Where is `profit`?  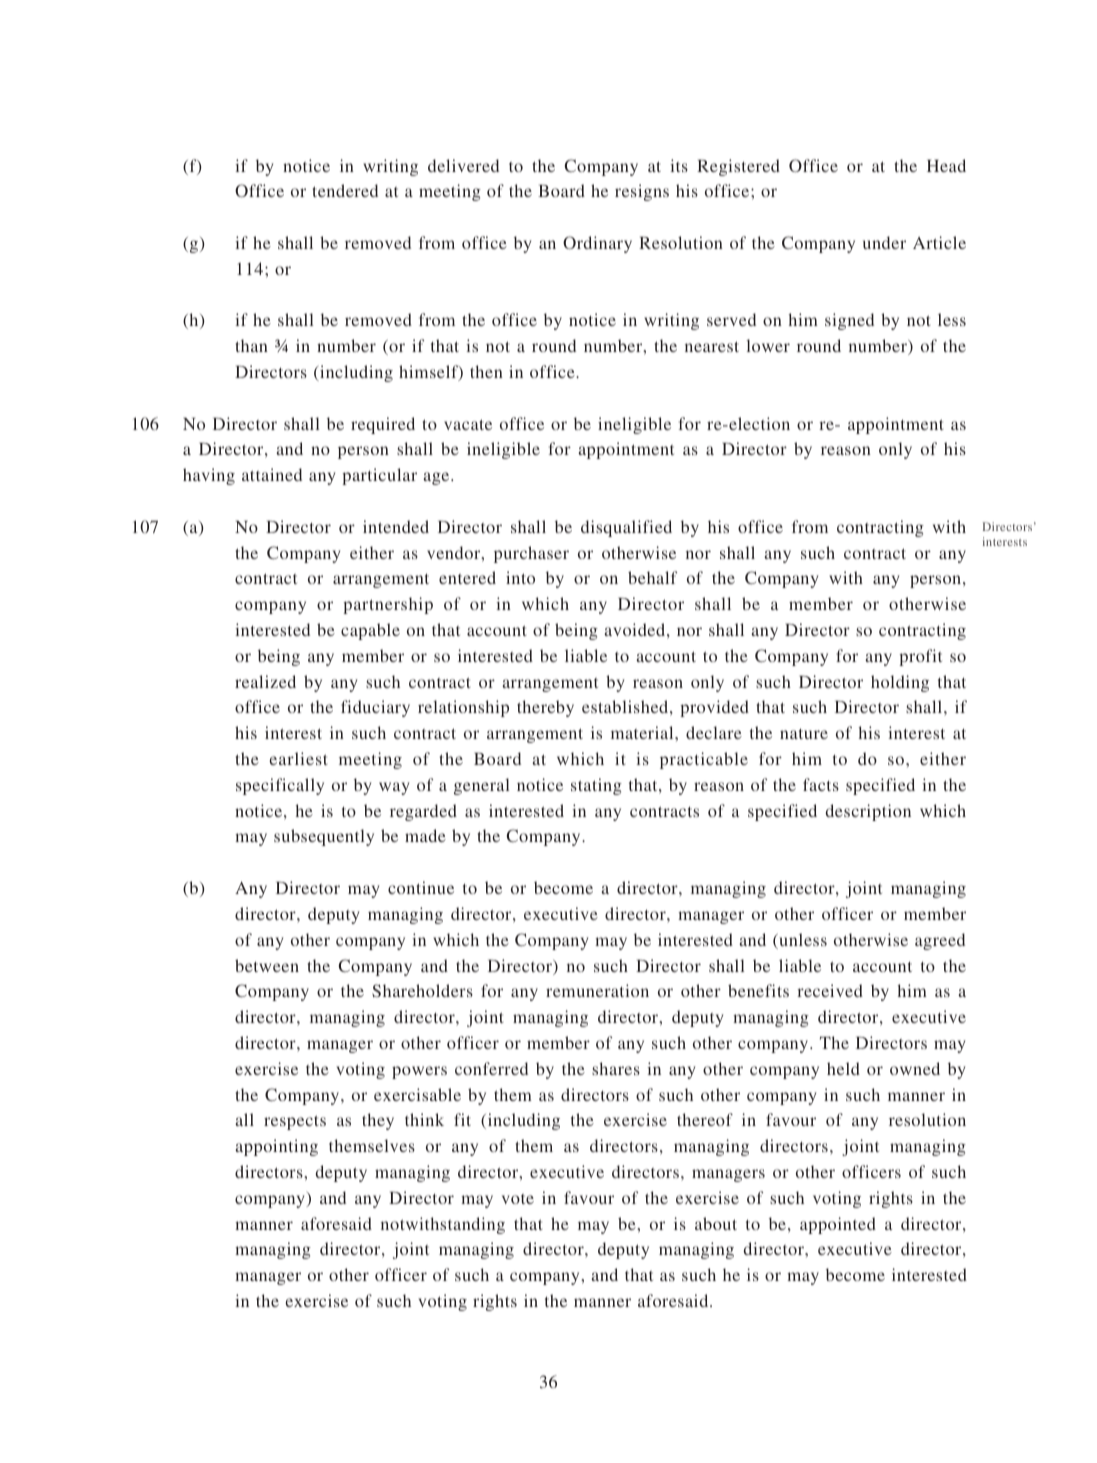 profit is located at coordinates (920, 657).
